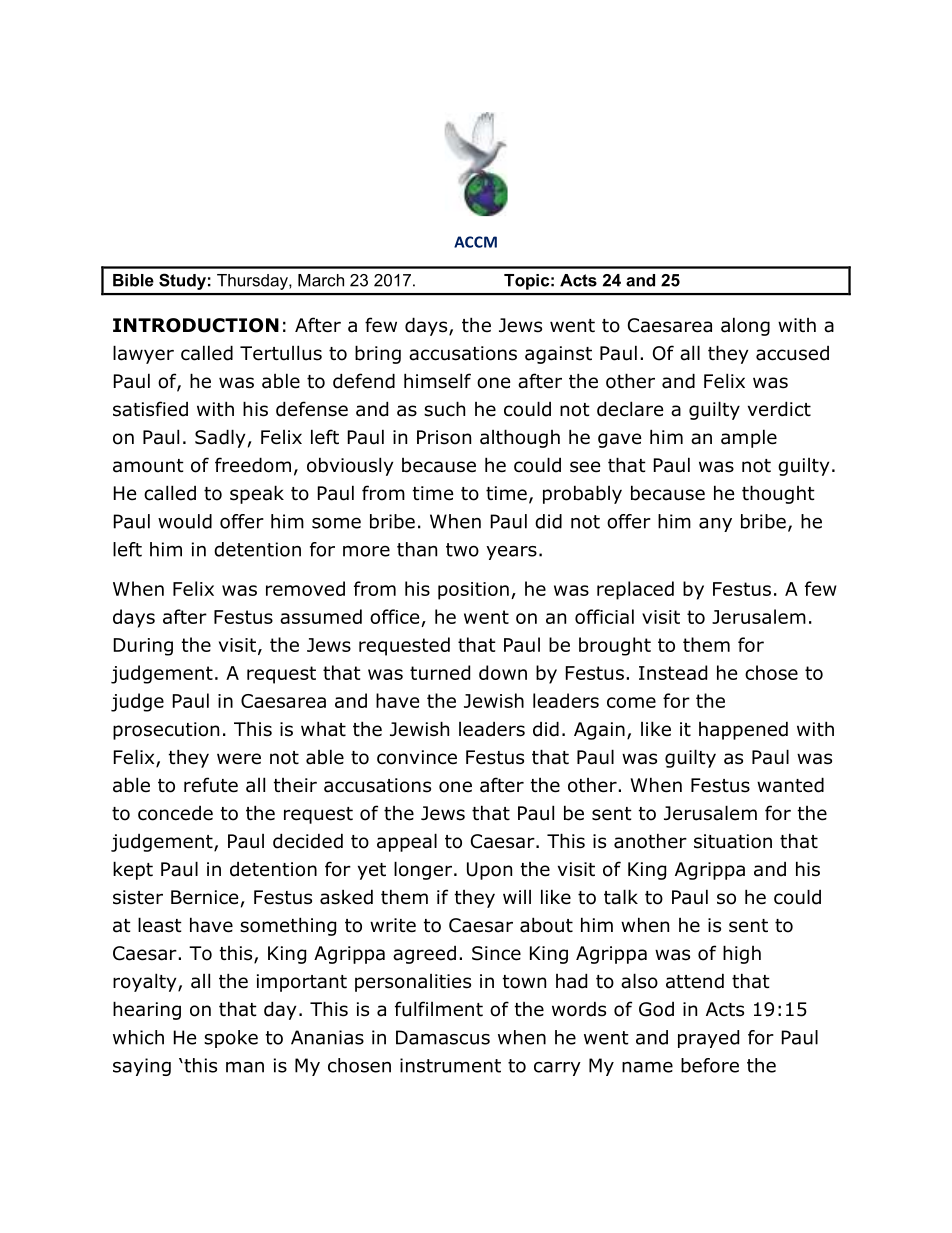 The image size is (952, 1233). What do you see at coordinates (196, 325) in the screenshot?
I see `INTRODUCTION` at bounding box center [196, 325].
